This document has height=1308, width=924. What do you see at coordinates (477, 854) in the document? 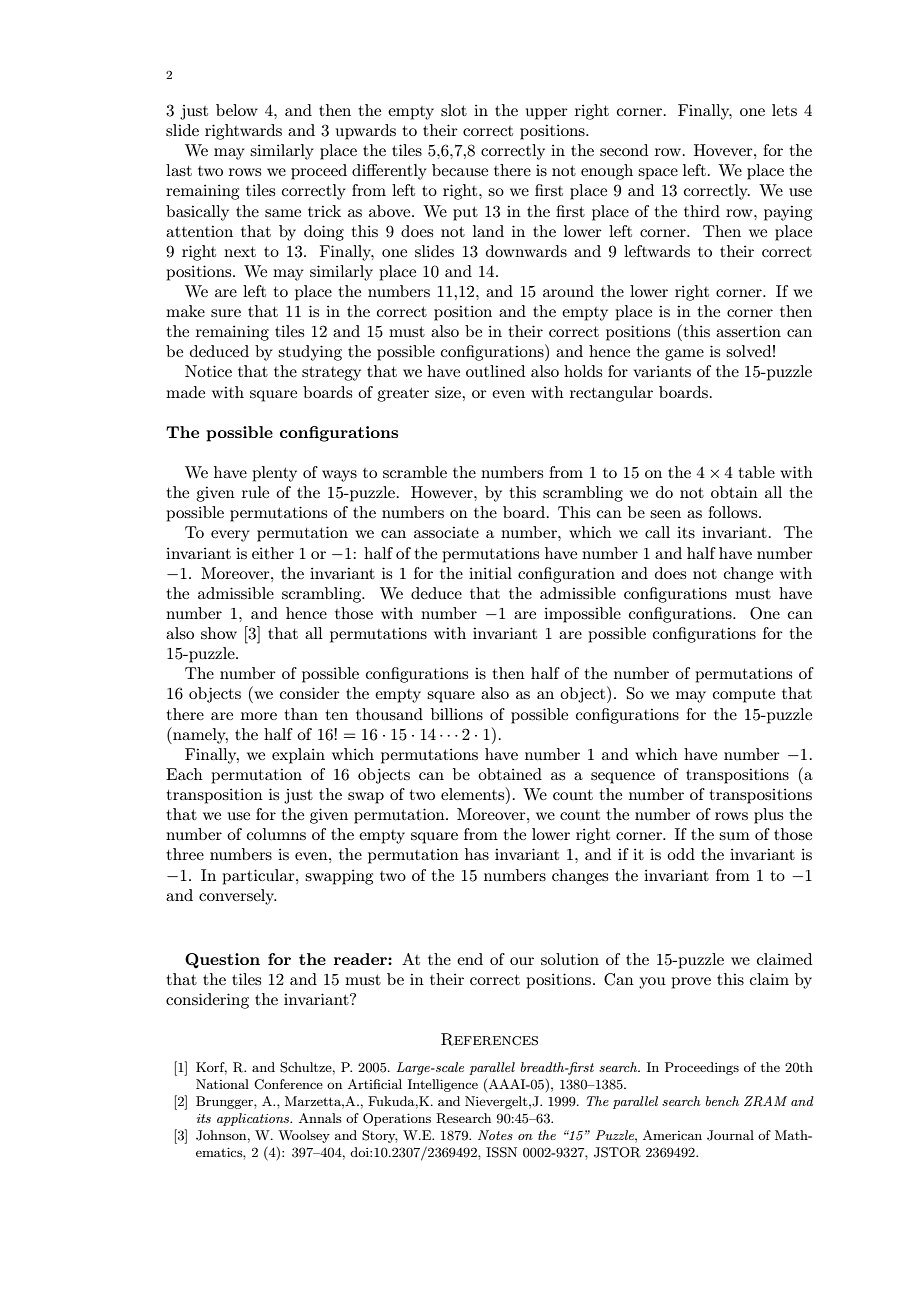
I see `has` at bounding box center [477, 854].
